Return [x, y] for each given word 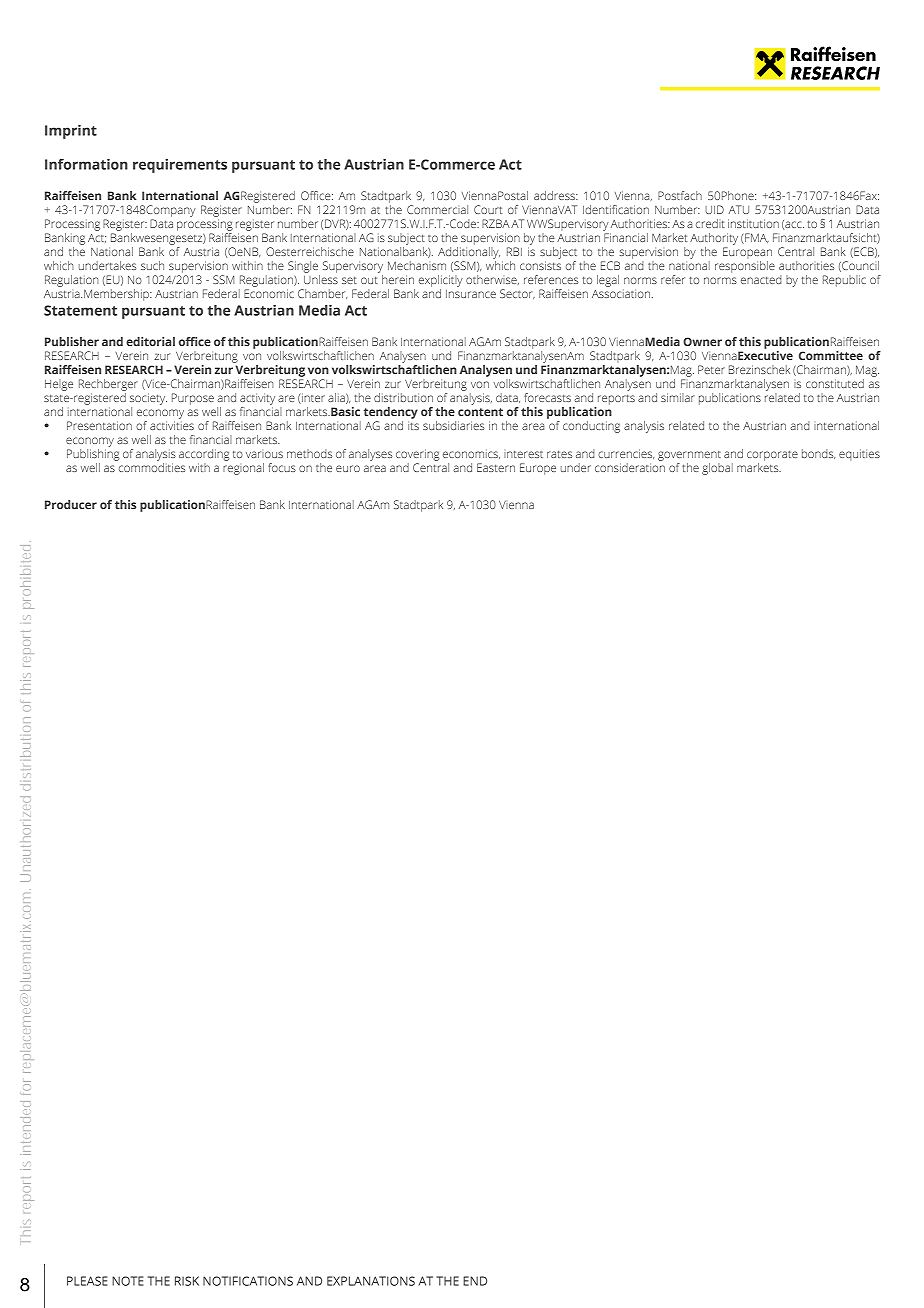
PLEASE [87, 1281]
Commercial [437, 209]
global [717, 469]
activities [172, 425]
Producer [71, 504]
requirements [180, 166]
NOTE [127, 1281]
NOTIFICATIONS [248, 1281]
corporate [772, 456]
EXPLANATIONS [371, 1281]
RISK [187, 1281]
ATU [739, 209]
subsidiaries [453, 425]
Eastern [496, 467]
